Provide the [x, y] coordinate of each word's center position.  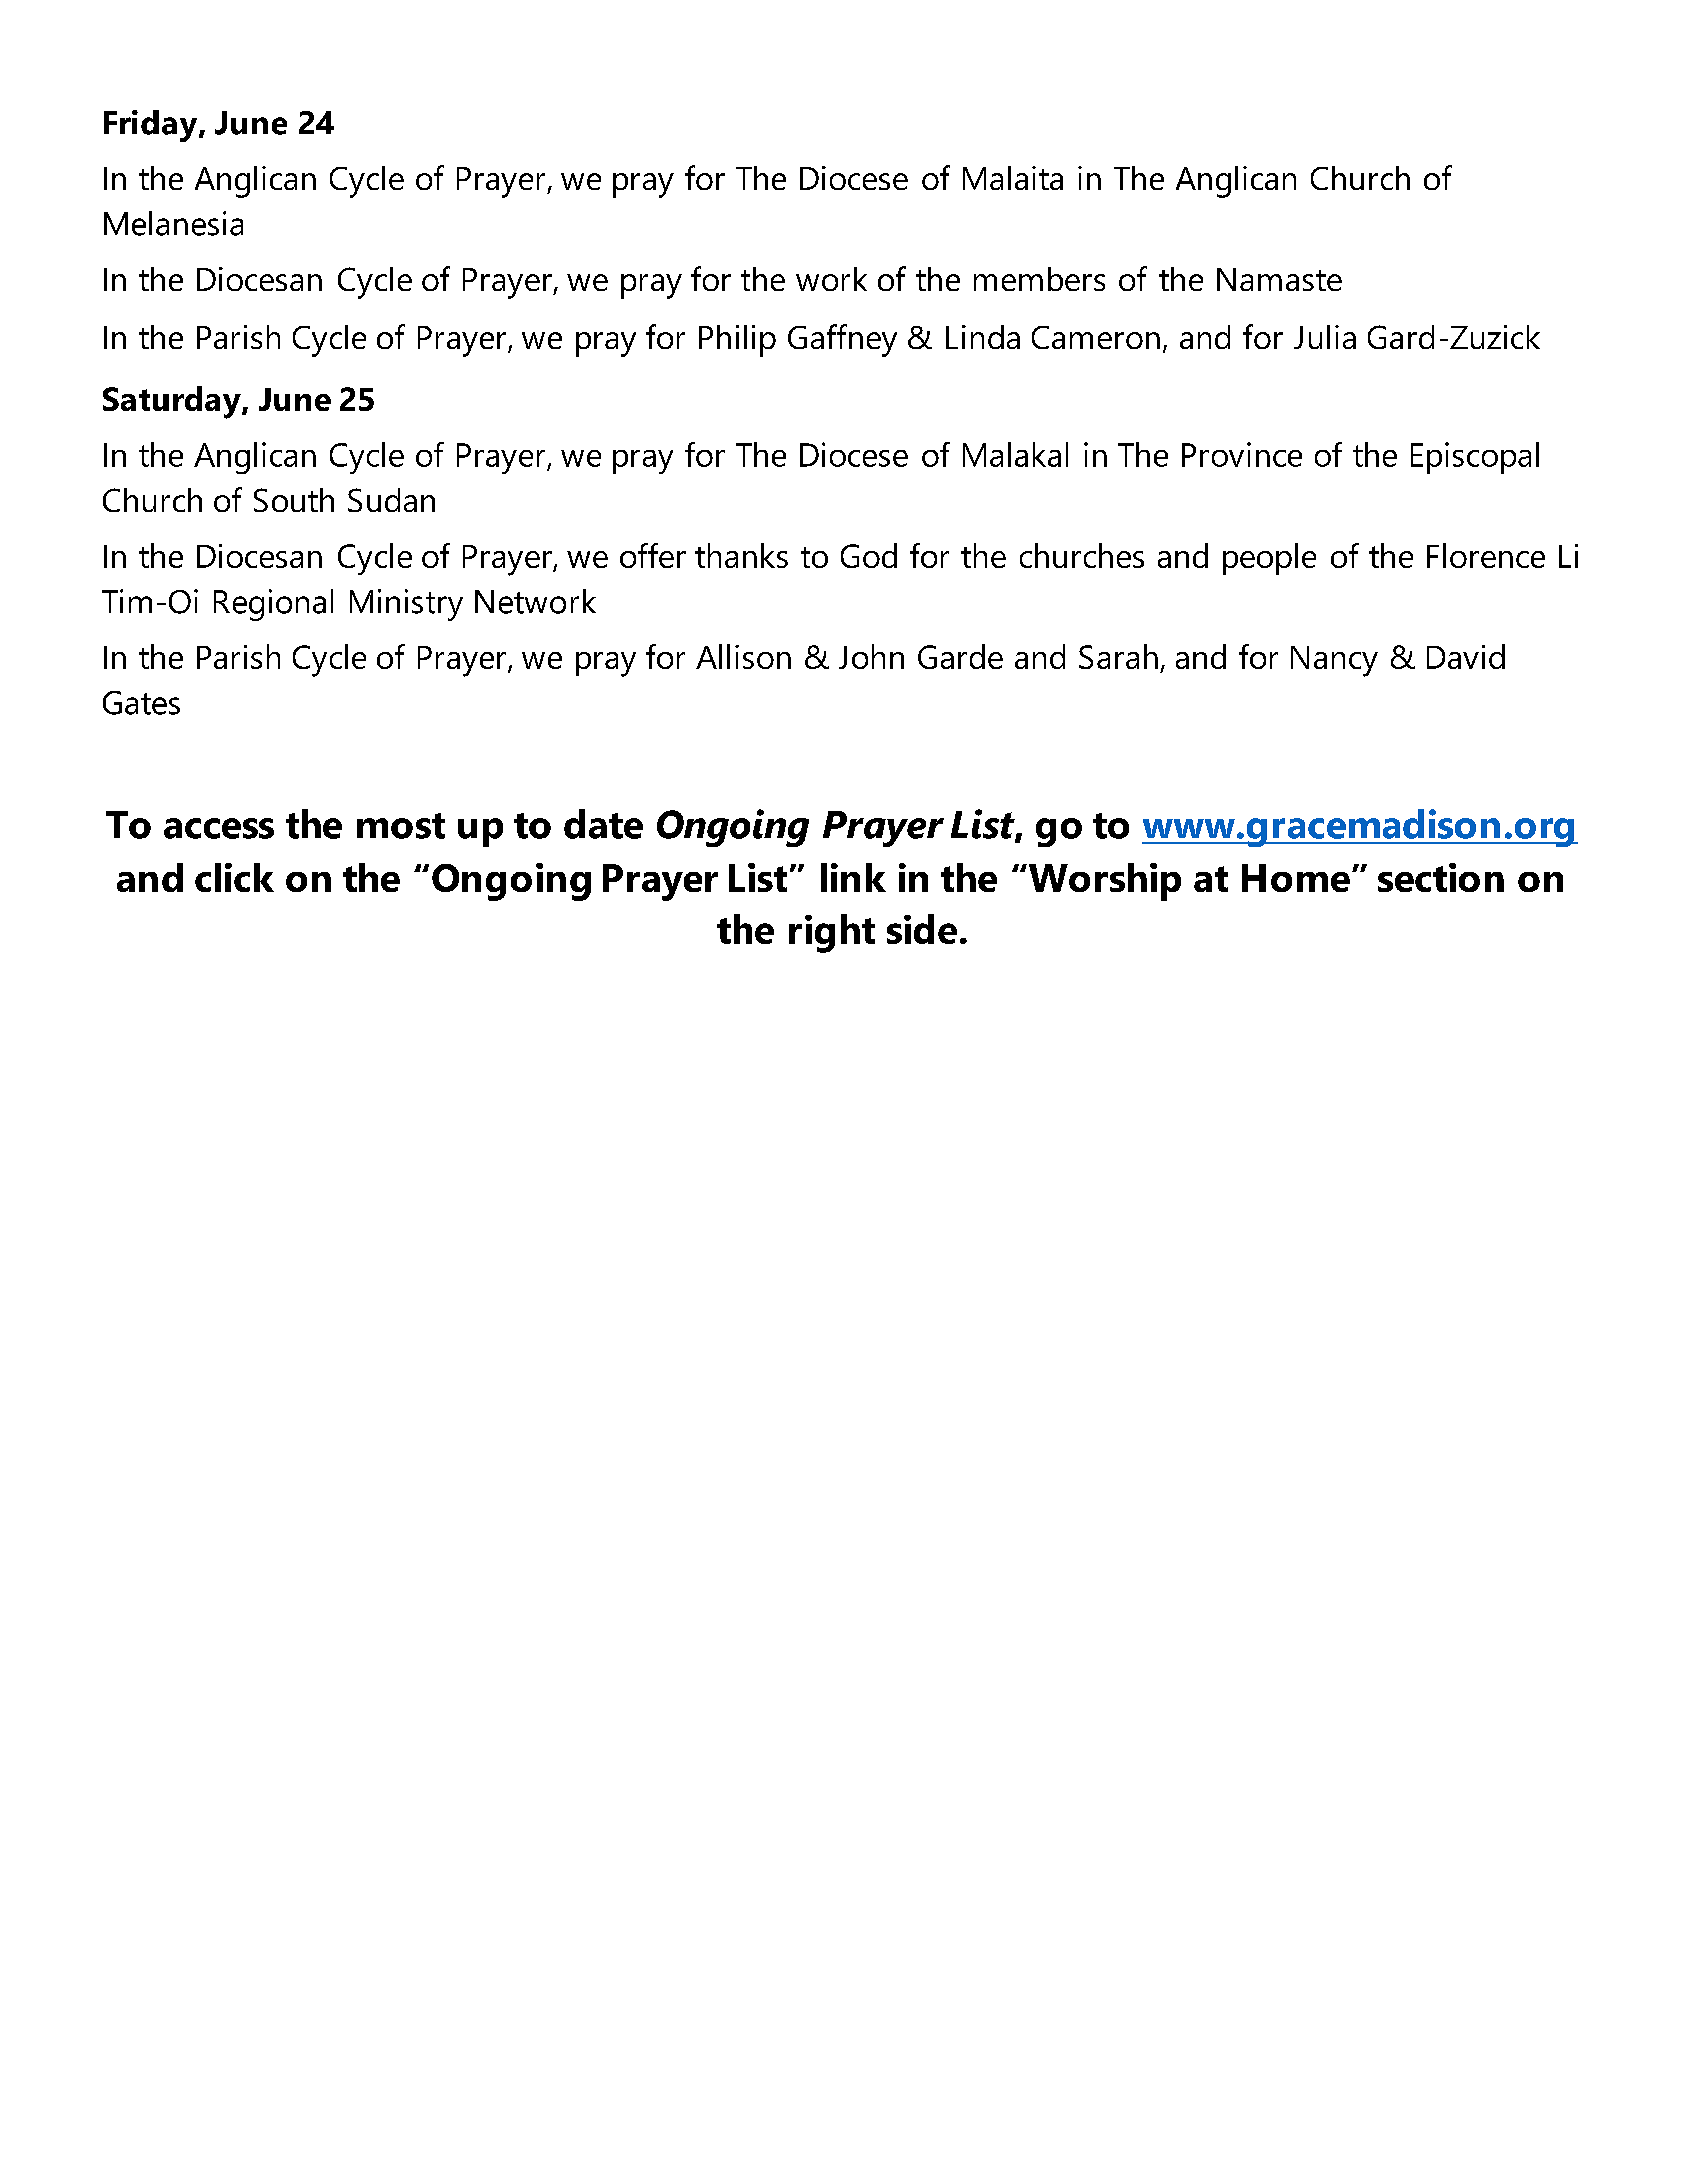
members [1039, 279]
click [234, 877]
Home [1296, 878]
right [832, 933]
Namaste [1279, 279]
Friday [152, 126]
